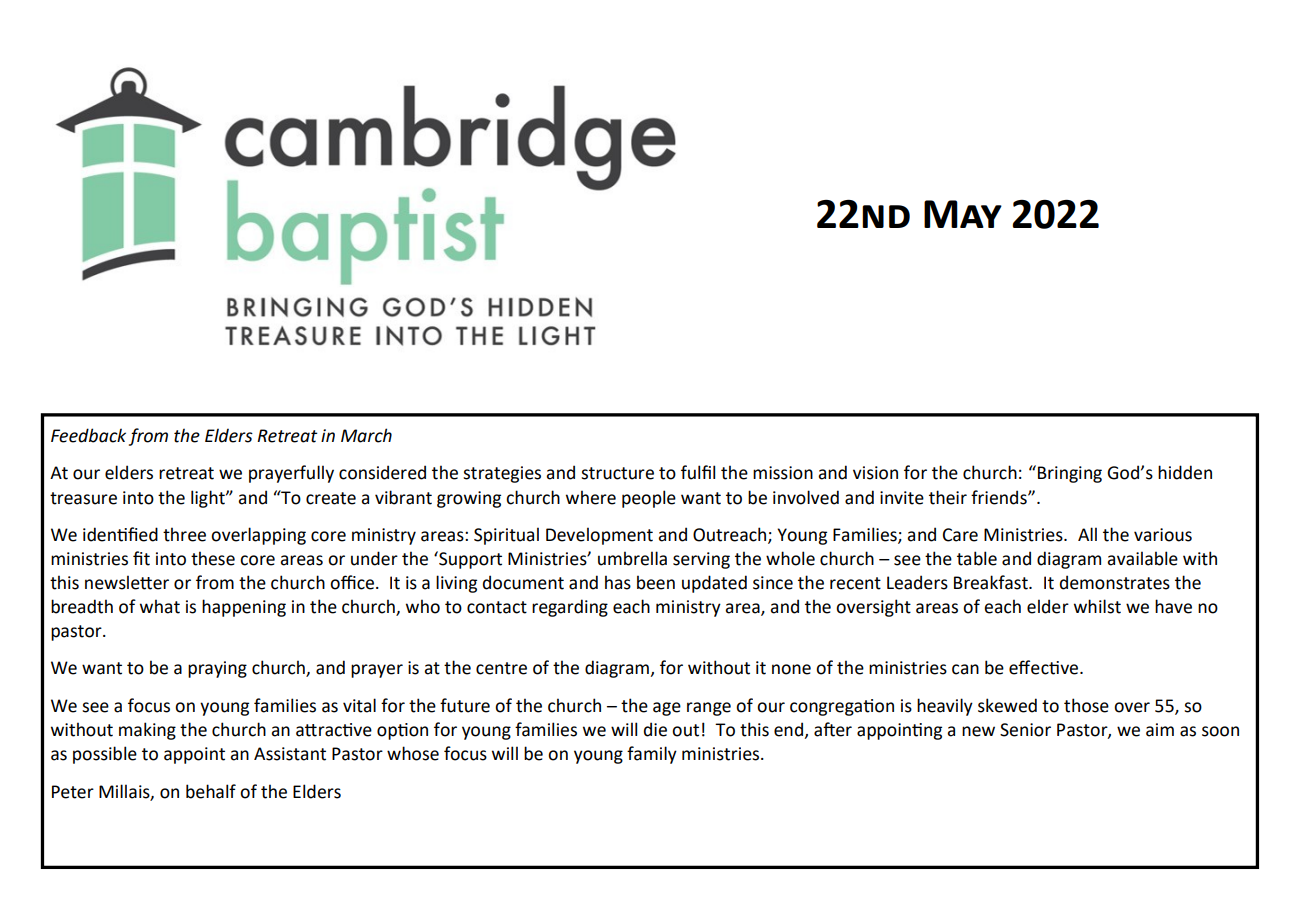 The image size is (1308, 924). Describe the element at coordinates (211, 791) in the screenshot. I see `behalf` at that location.
